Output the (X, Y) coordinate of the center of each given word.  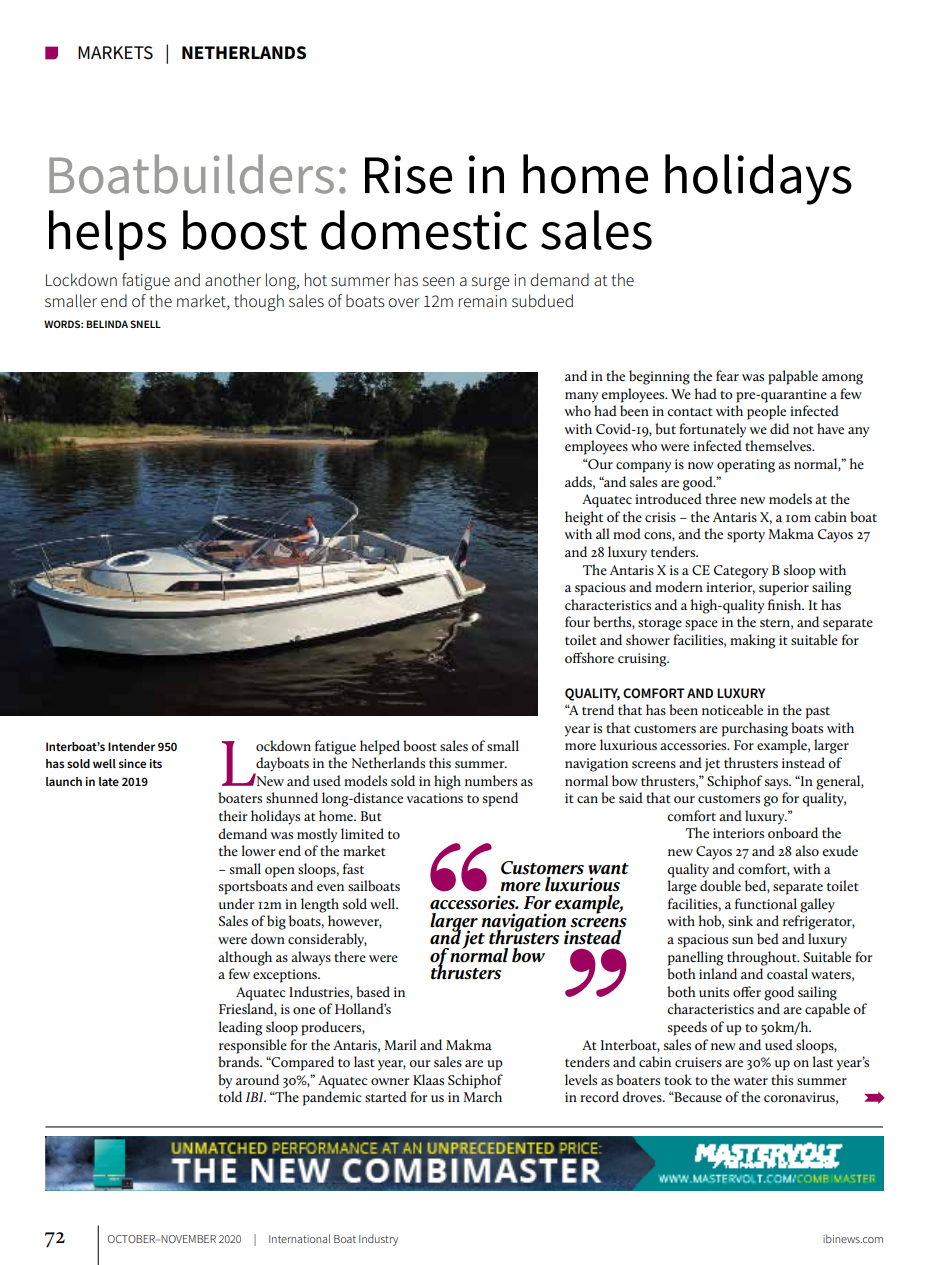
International (299, 1238)
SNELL (145, 324)
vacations (435, 798)
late (109, 781)
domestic (424, 230)
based (373, 991)
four (577, 621)
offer (747, 991)
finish (786, 604)
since (132, 763)
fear (727, 375)
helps (107, 235)
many (581, 397)
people (766, 412)
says (778, 784)
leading (240, 1028)
